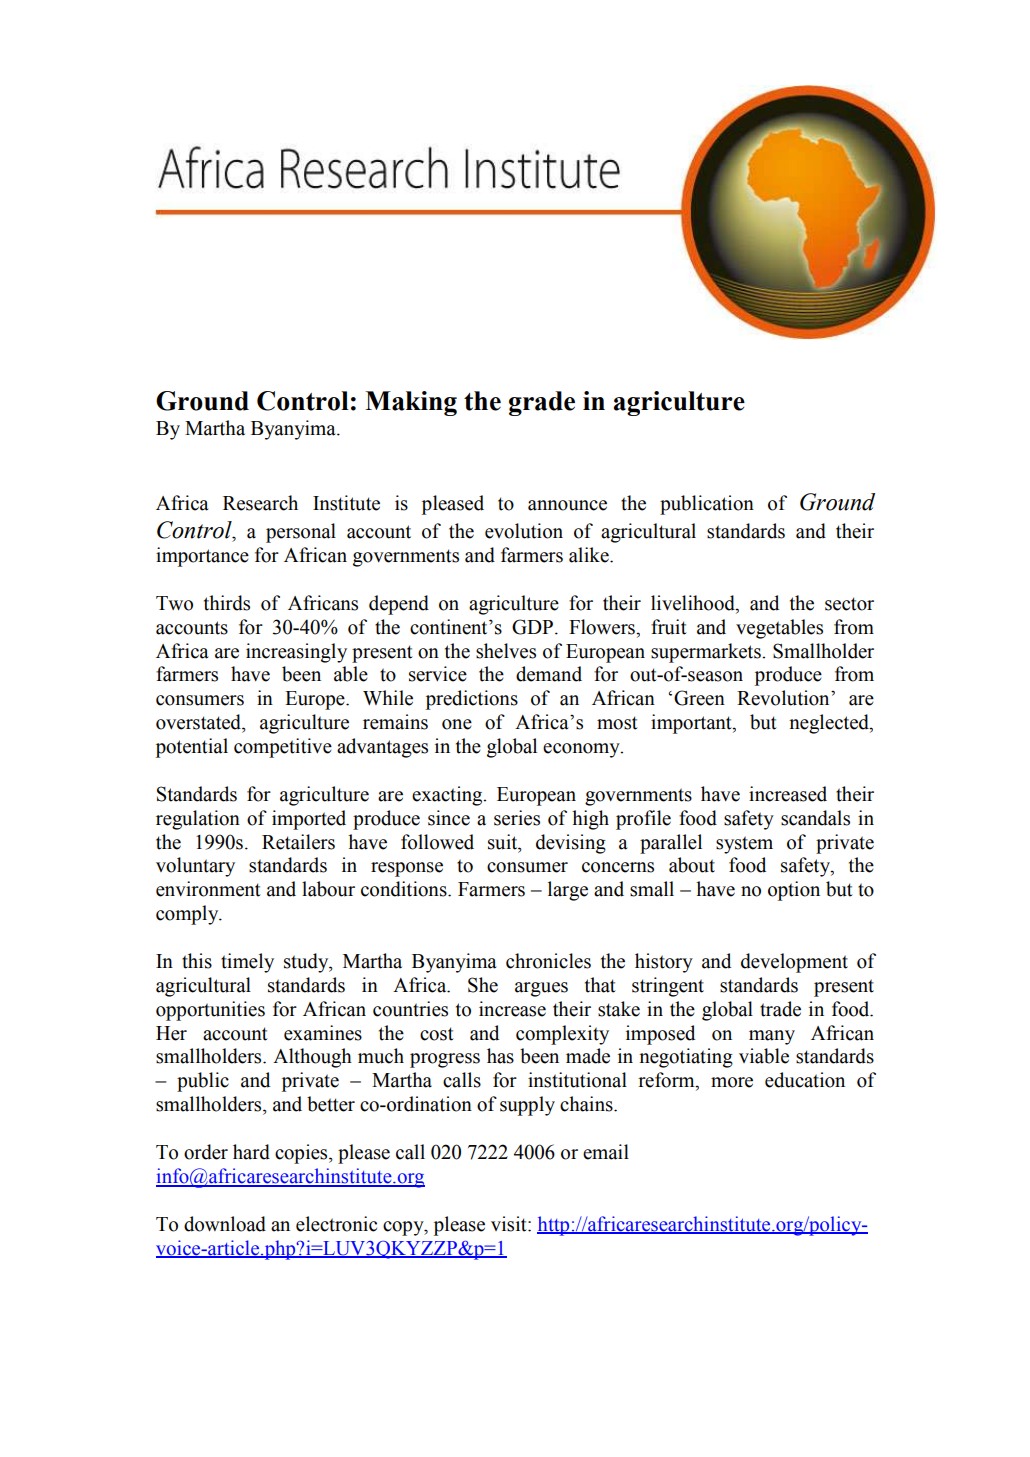  Describe the element at coordinates (606, 1152) in the screenshot. I see `email` at that location.
